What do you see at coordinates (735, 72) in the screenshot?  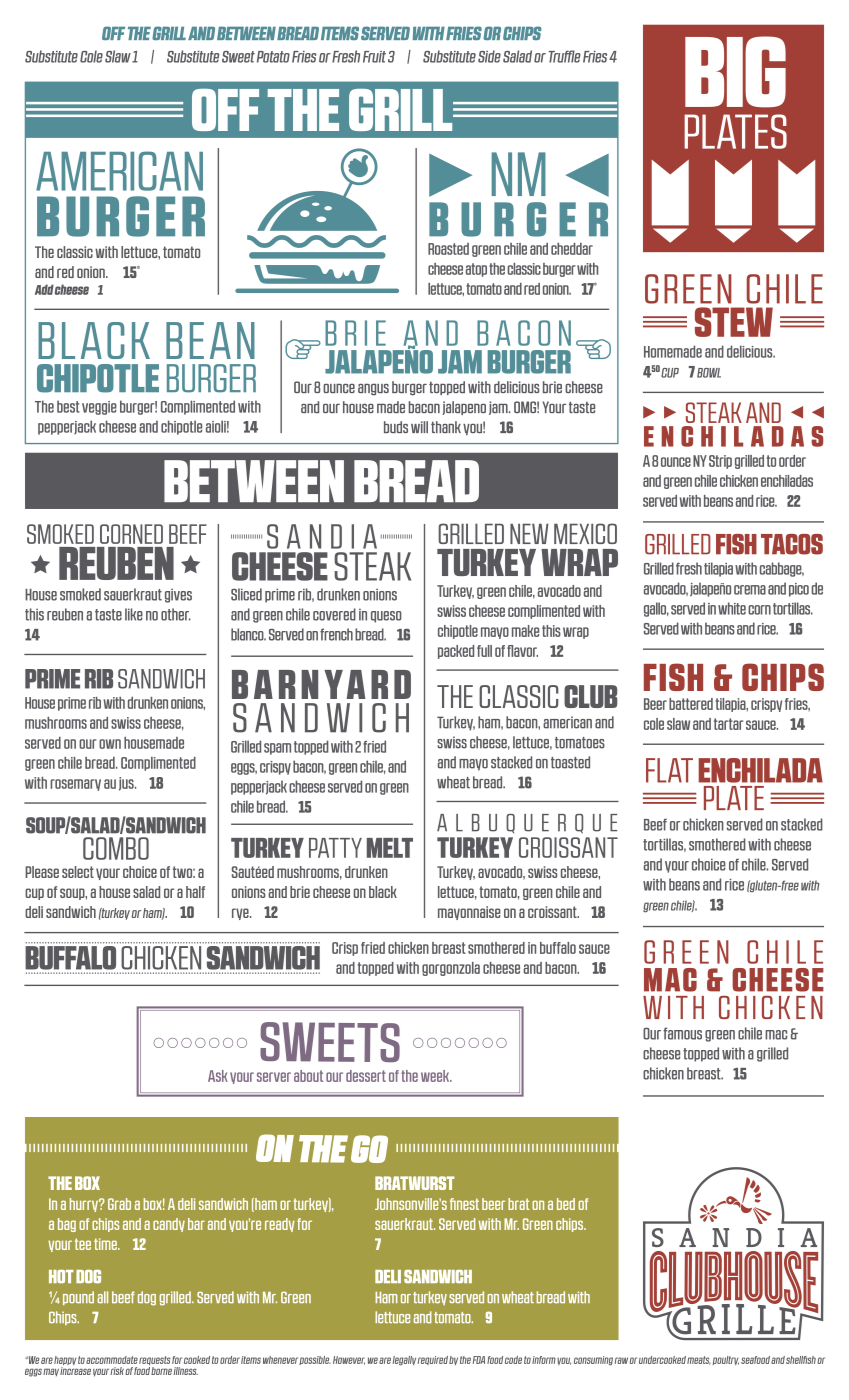 I see `BIG` at bounding box center [735, 72].
